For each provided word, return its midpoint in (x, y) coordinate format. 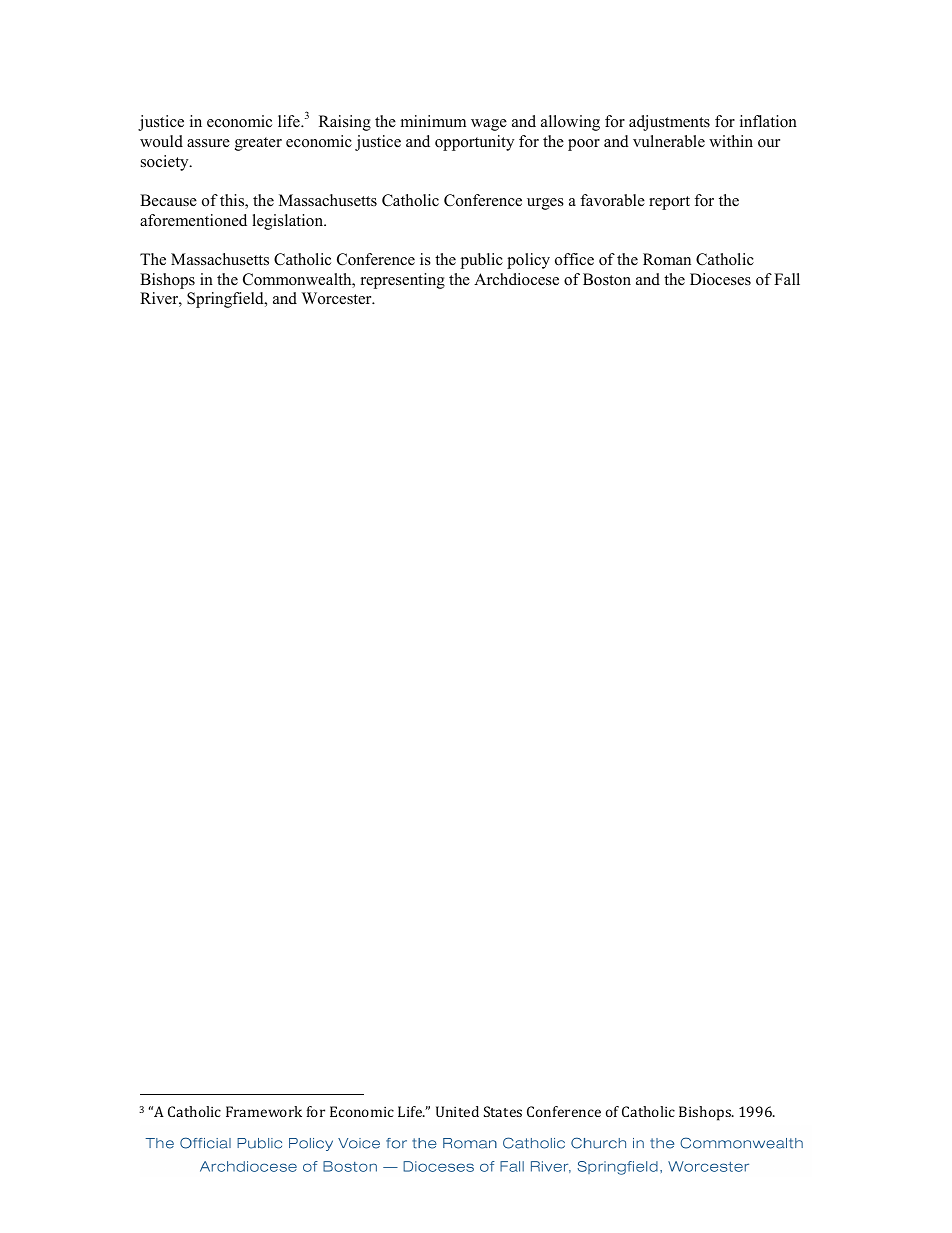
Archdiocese (516, 279)
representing (403, 281)
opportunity (474, 143)
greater (258, 144)
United (457, 1111)
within (731, 141)
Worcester (338, 298)
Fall (787, 279)
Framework (264, 1111)
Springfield (226, 300)
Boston (607, 279)
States (503, 1111)
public (482, 261)
